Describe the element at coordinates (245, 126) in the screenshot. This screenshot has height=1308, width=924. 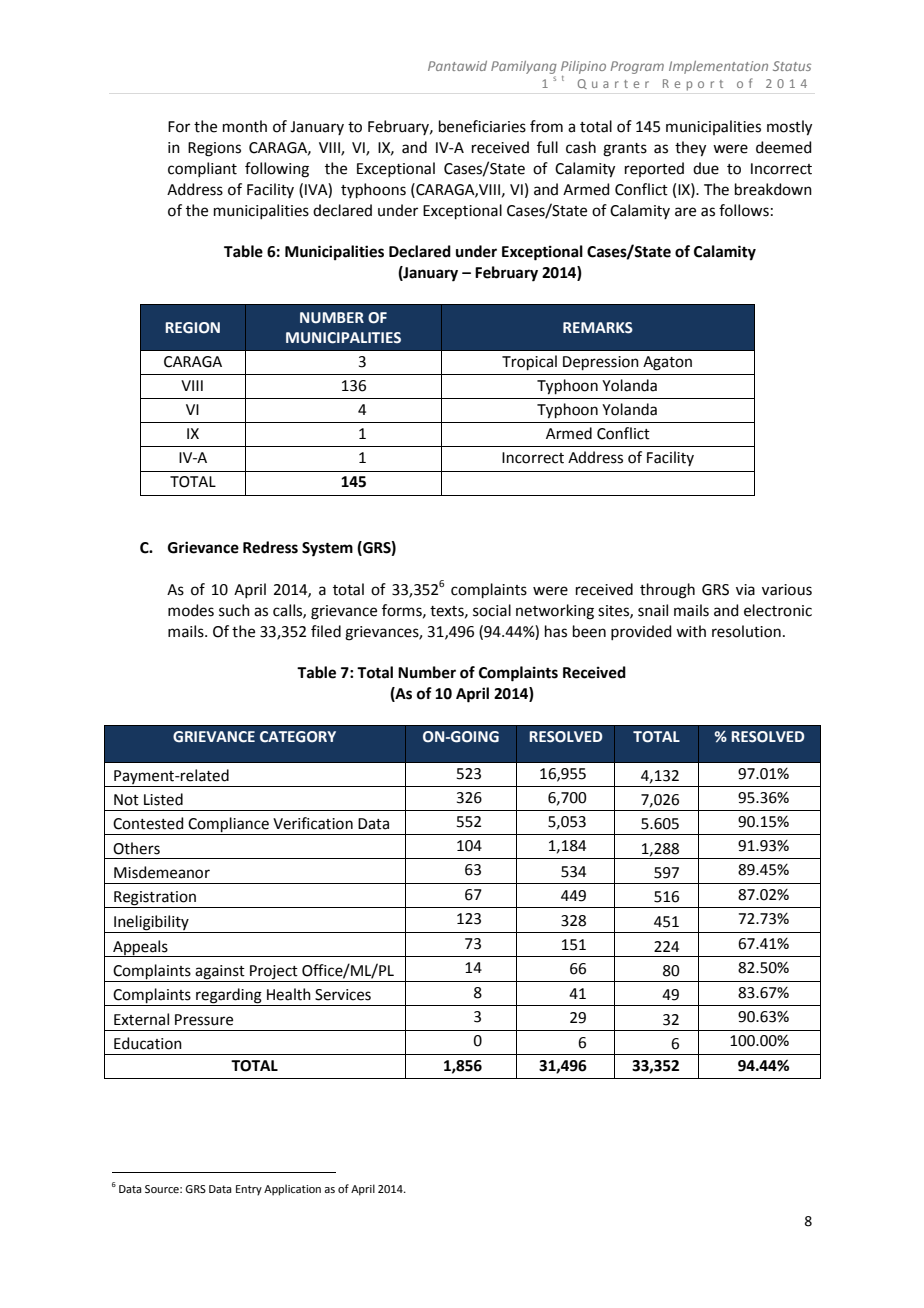
I see `month` at that location.
